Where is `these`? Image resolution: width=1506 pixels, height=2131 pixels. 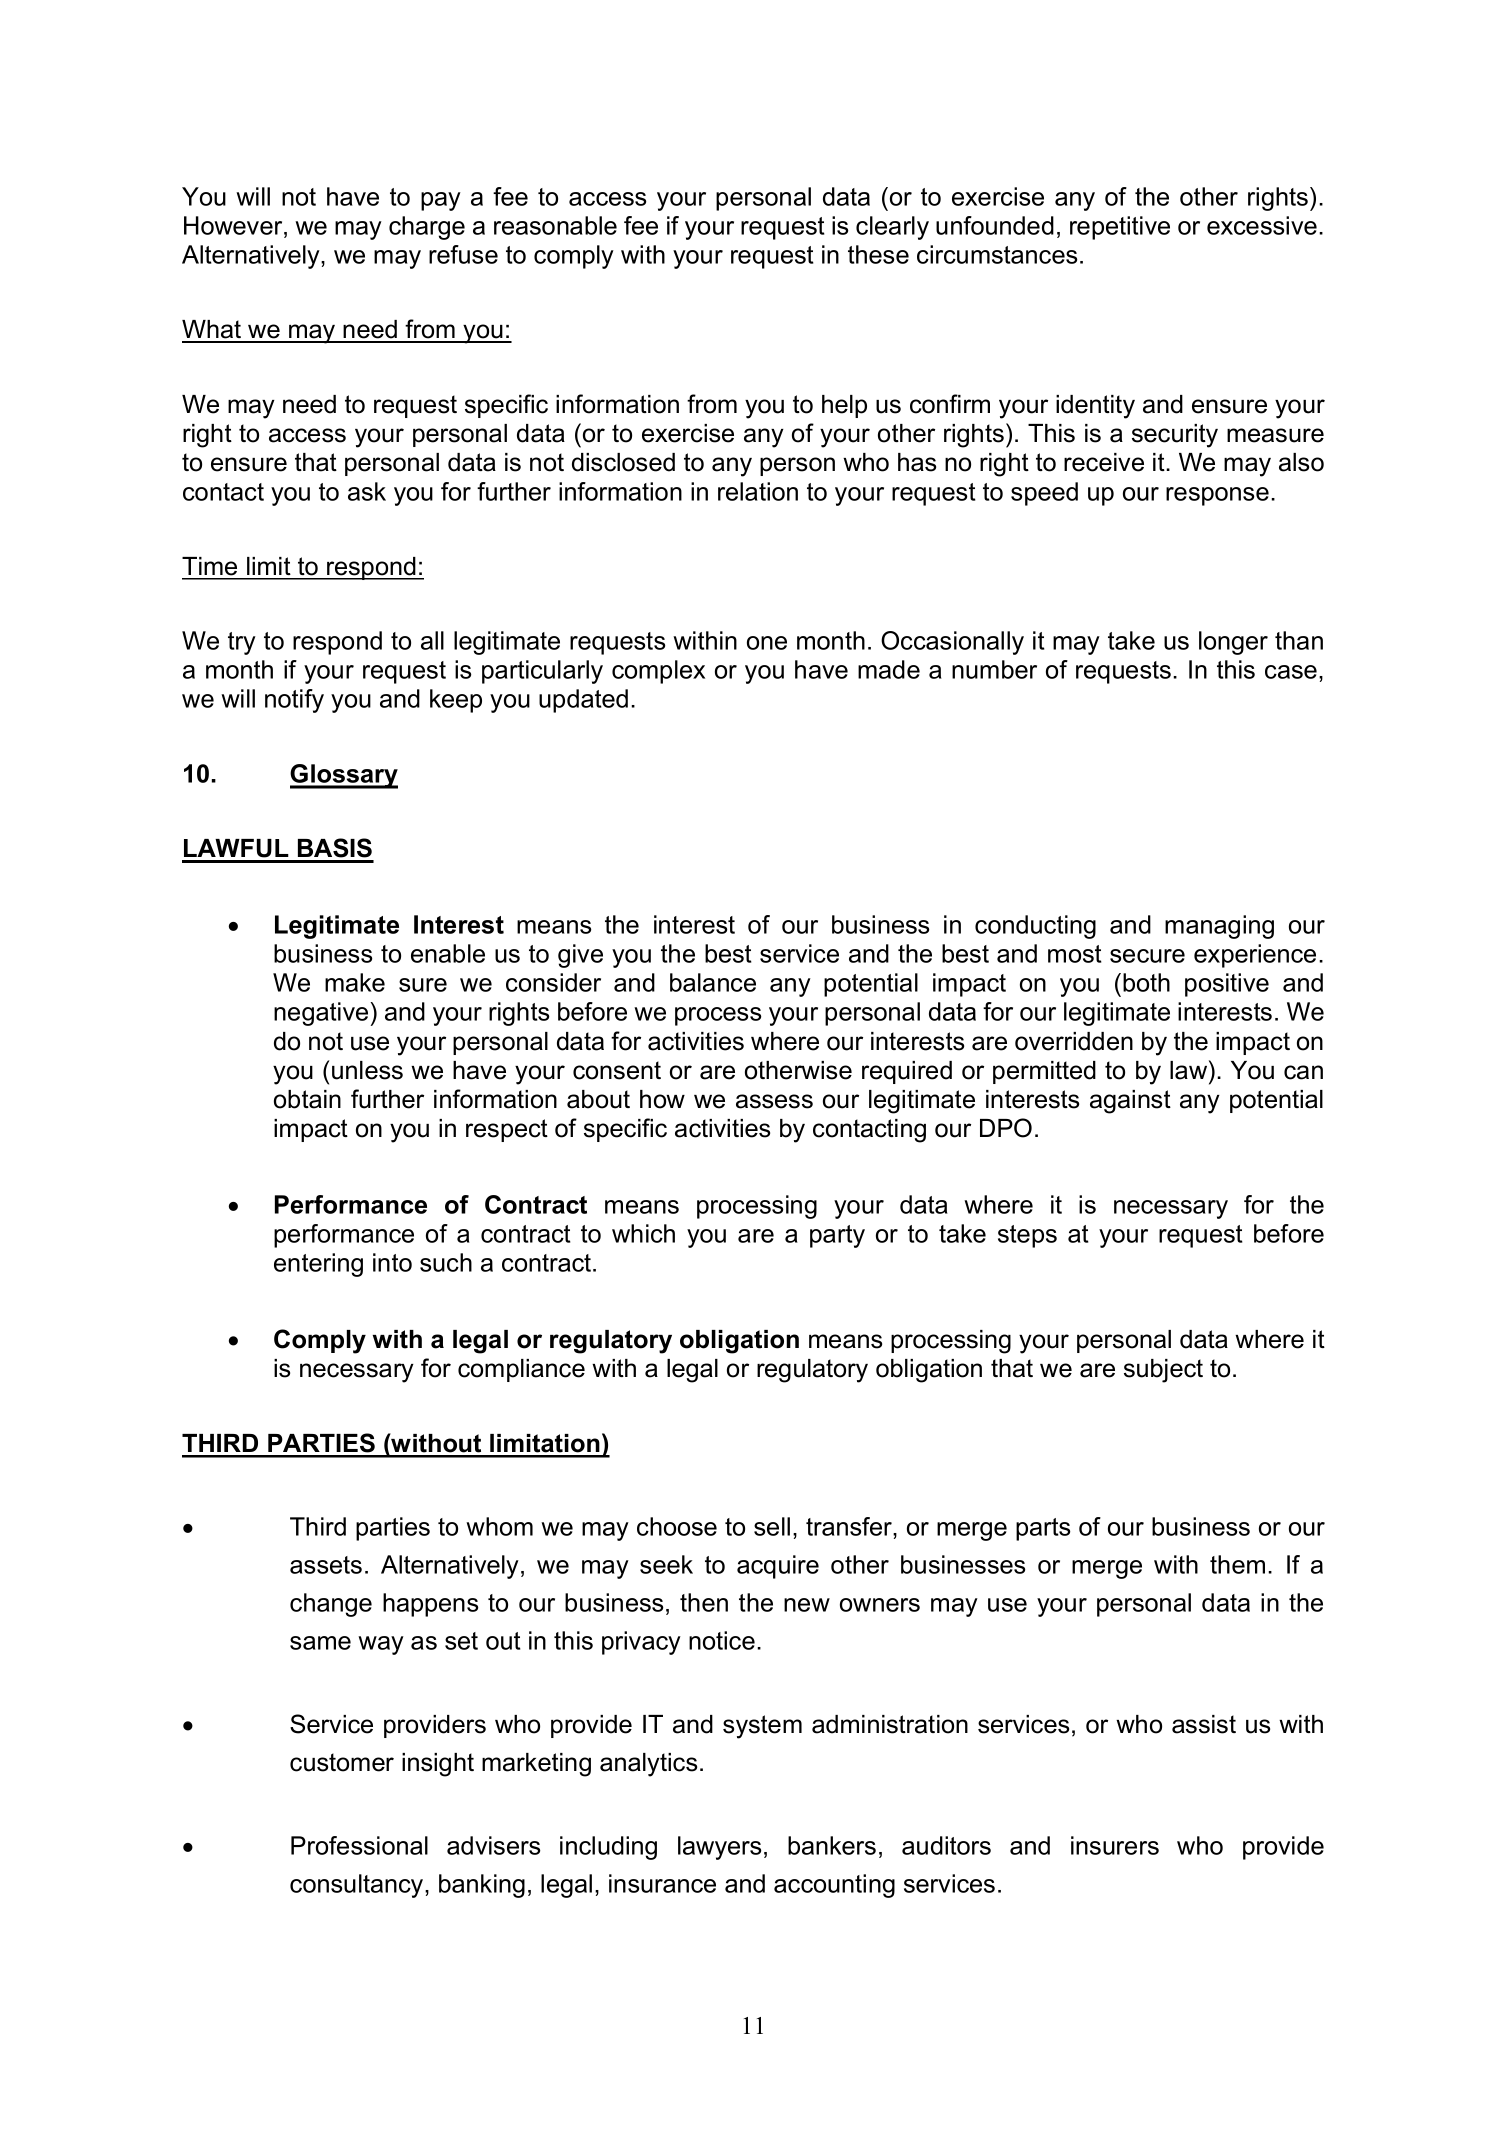
these is located at coordinates (878, 254).
